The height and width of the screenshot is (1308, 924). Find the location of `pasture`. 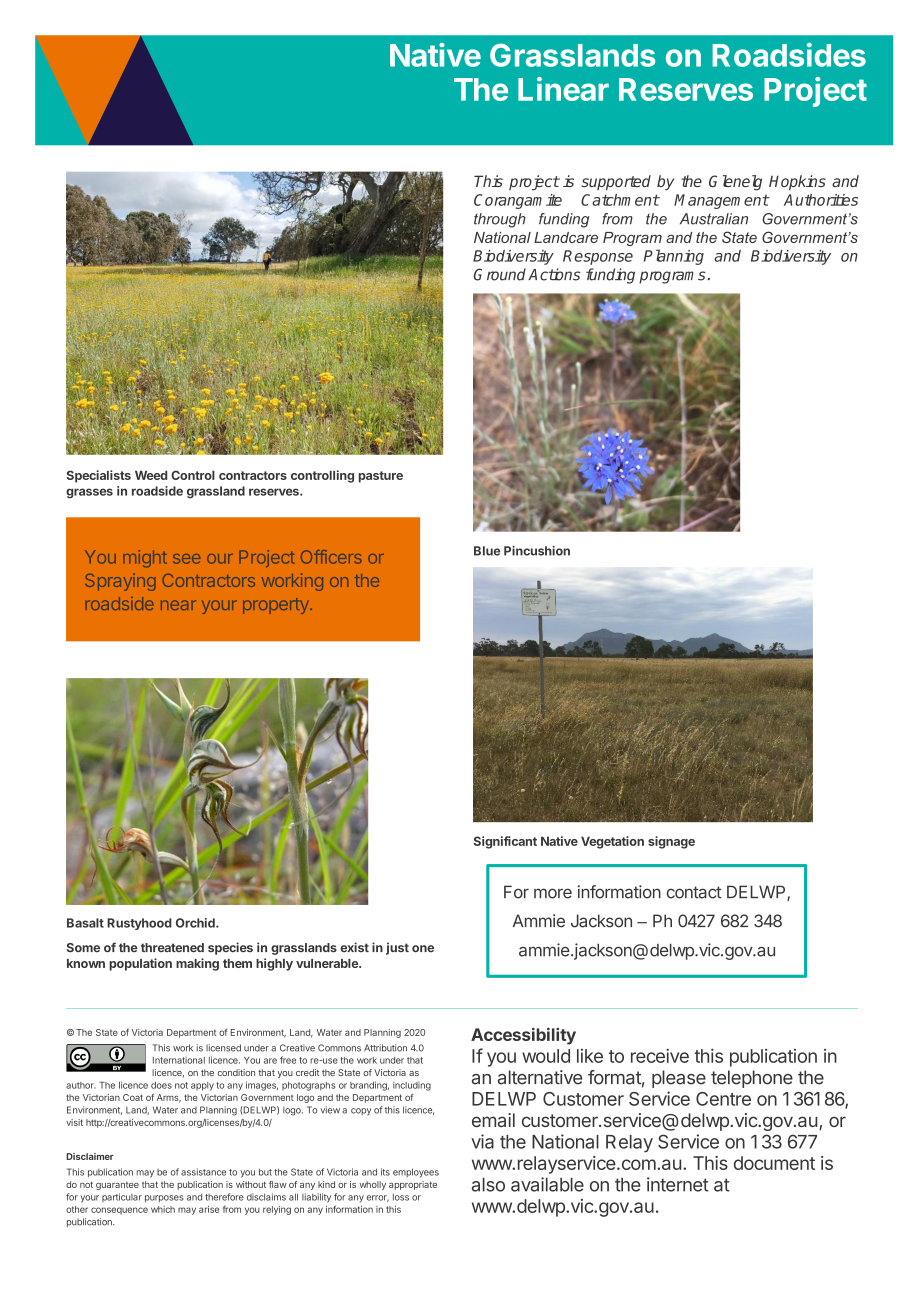

pasture is located at coordinates (381, 477).
